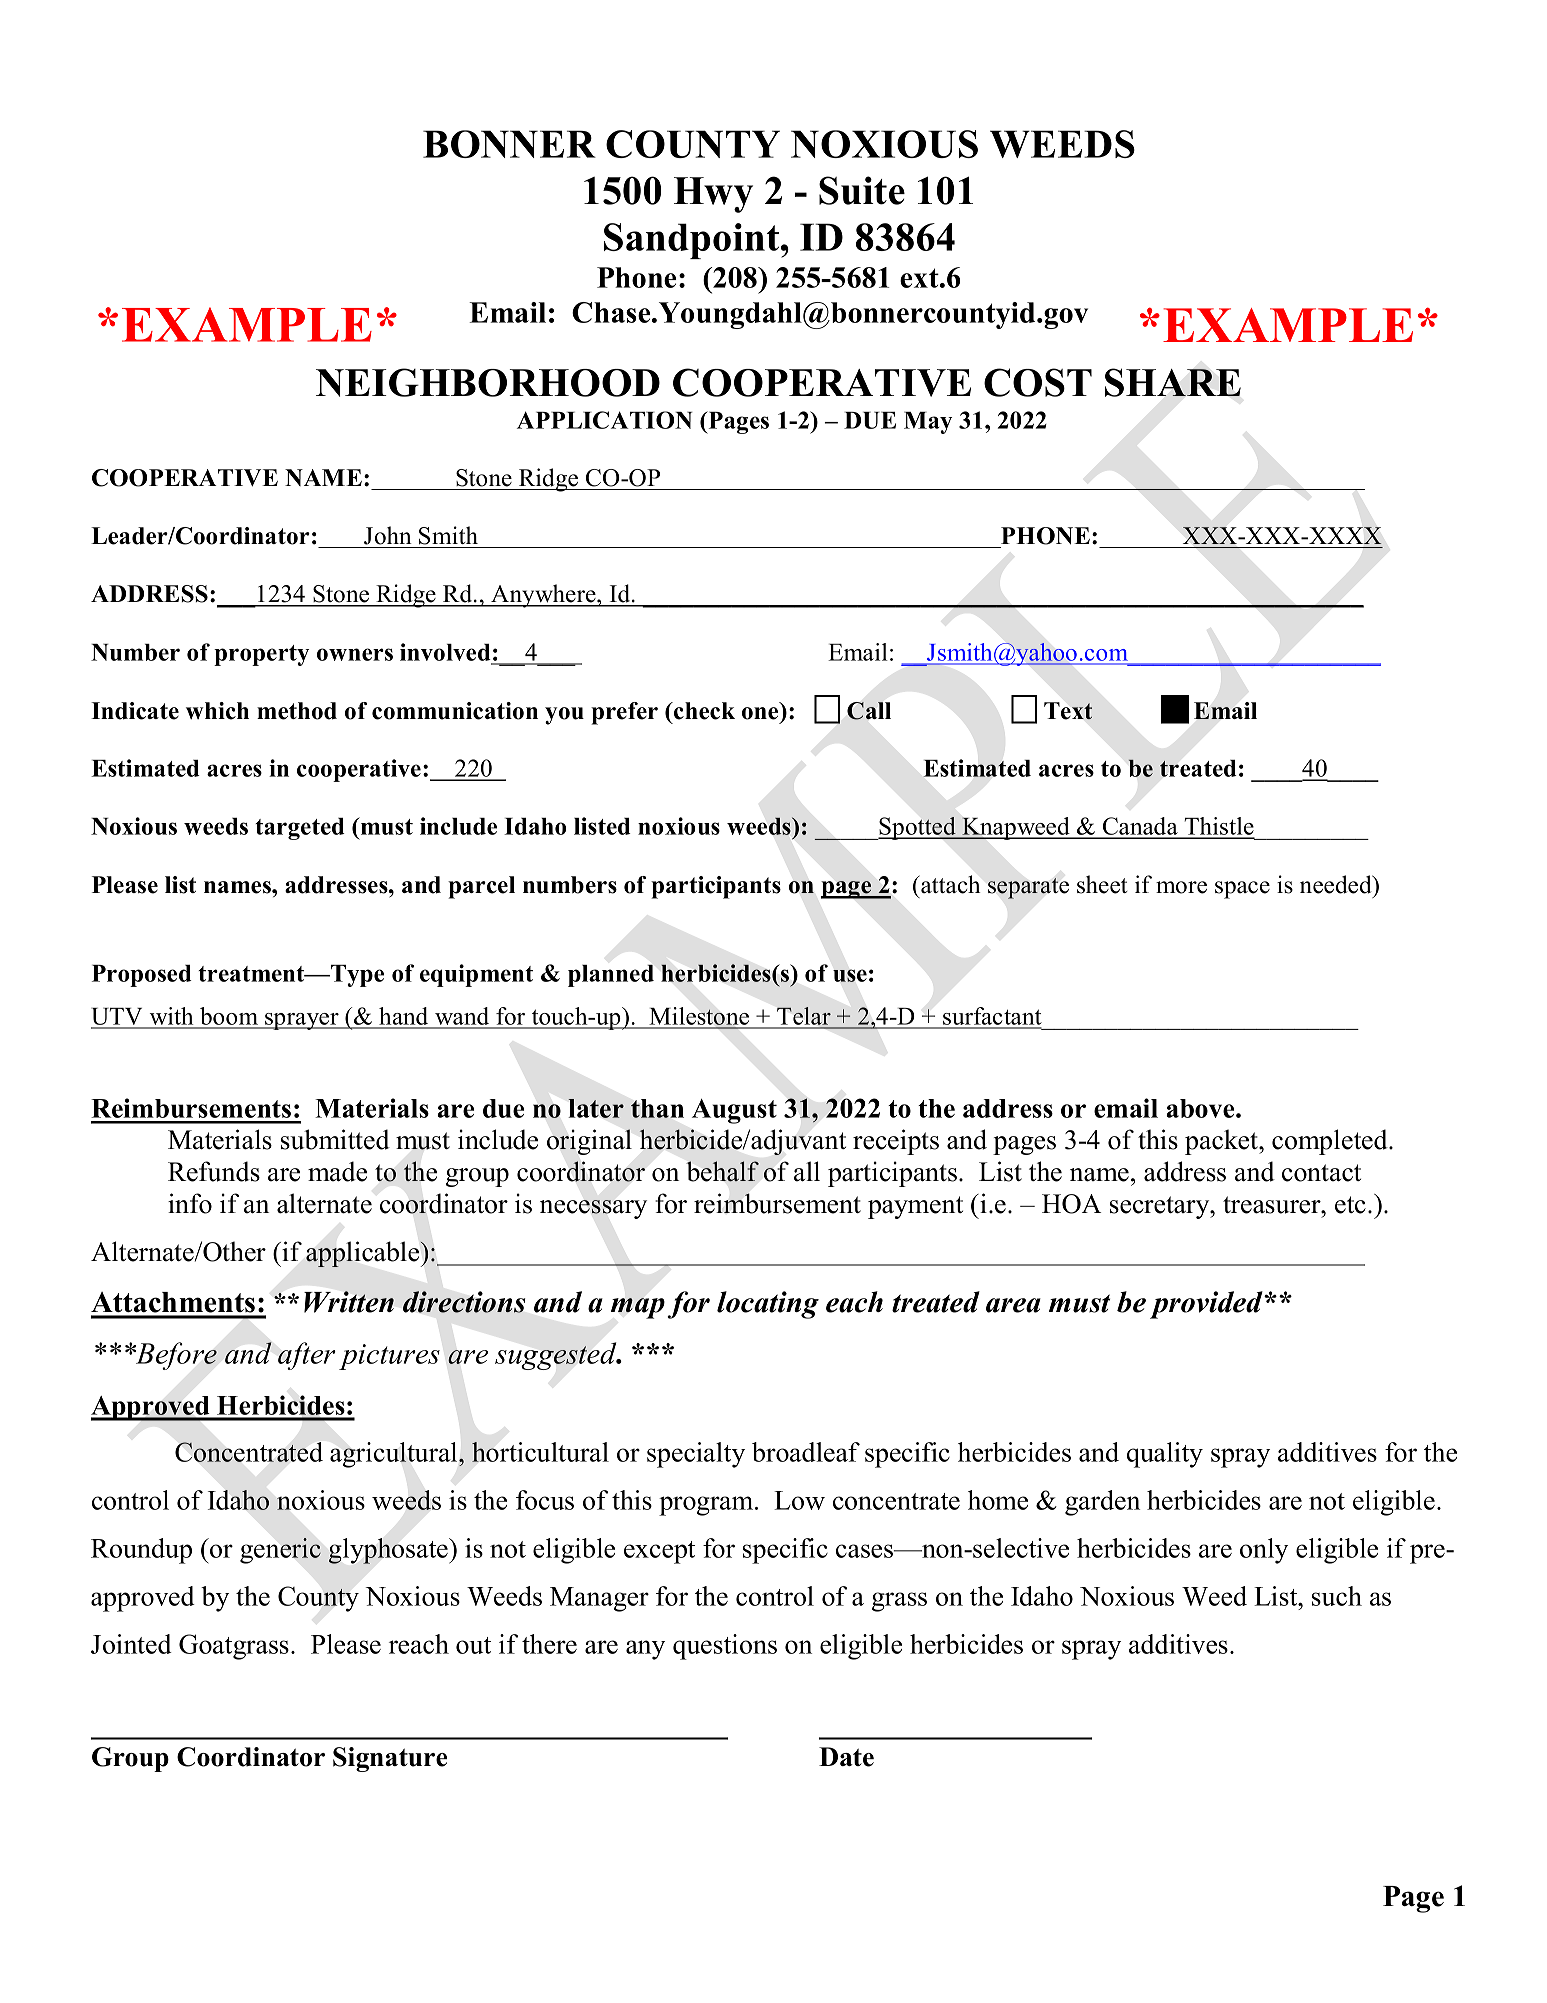  Describe the element at coordinates (725, 1647) in the screenshot. I see `questions` at that location.
